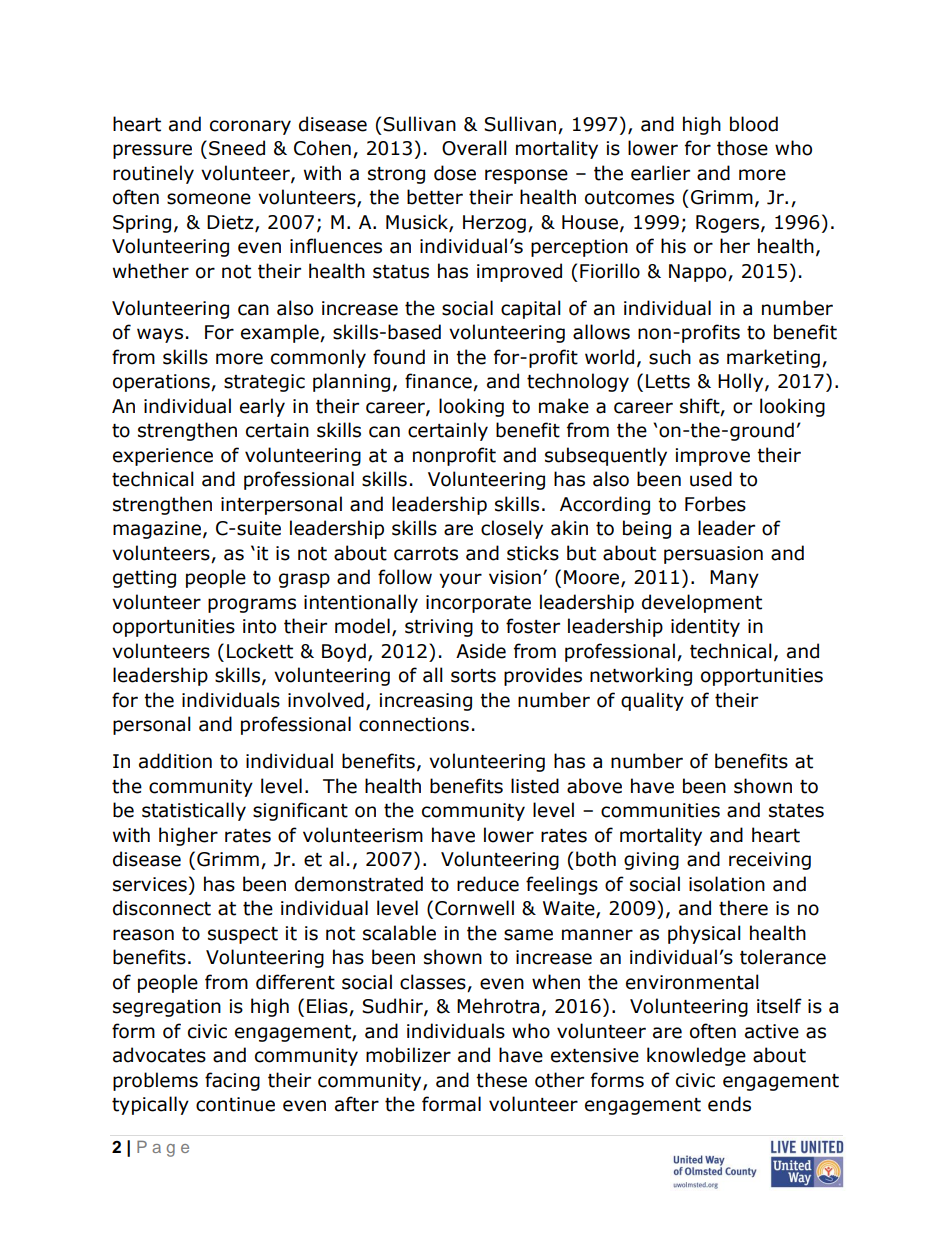  What do you see at coordinates (474, 148) in the screenshot?
I see `Overall` at bounding box center [474, 148].
